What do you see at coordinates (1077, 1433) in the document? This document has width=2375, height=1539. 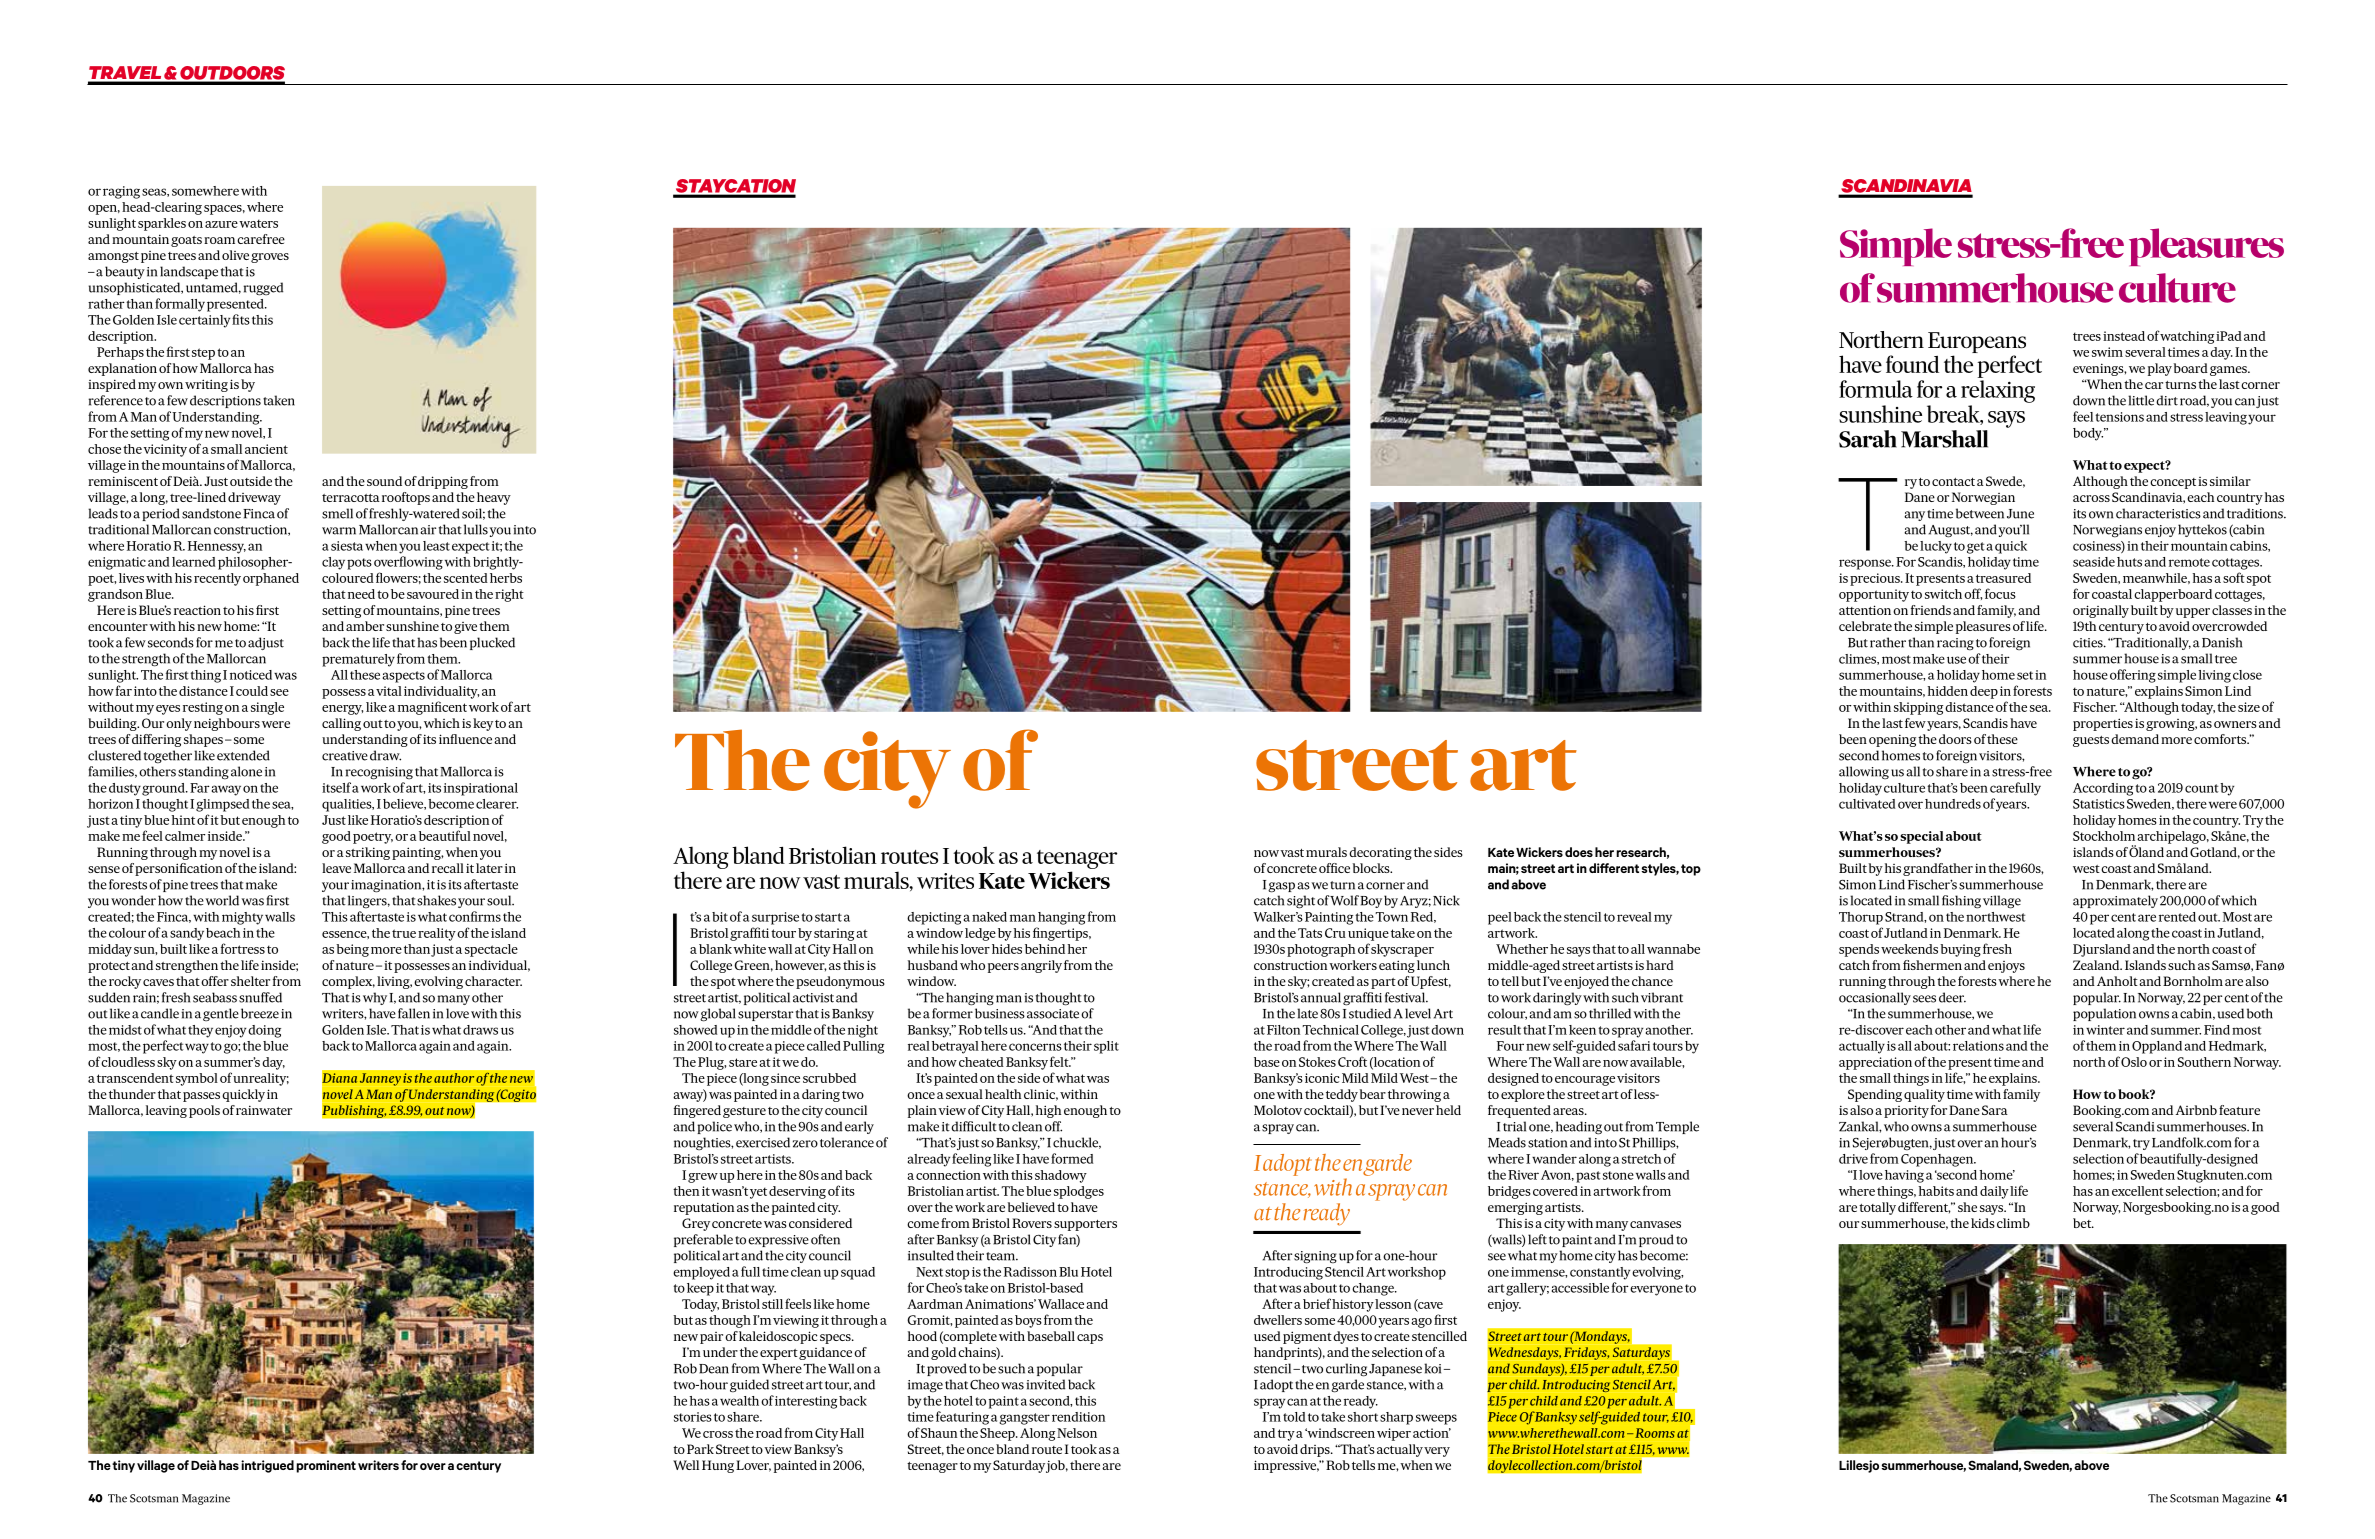 I see `Nelson` at bounding box center [1077, 1433].
